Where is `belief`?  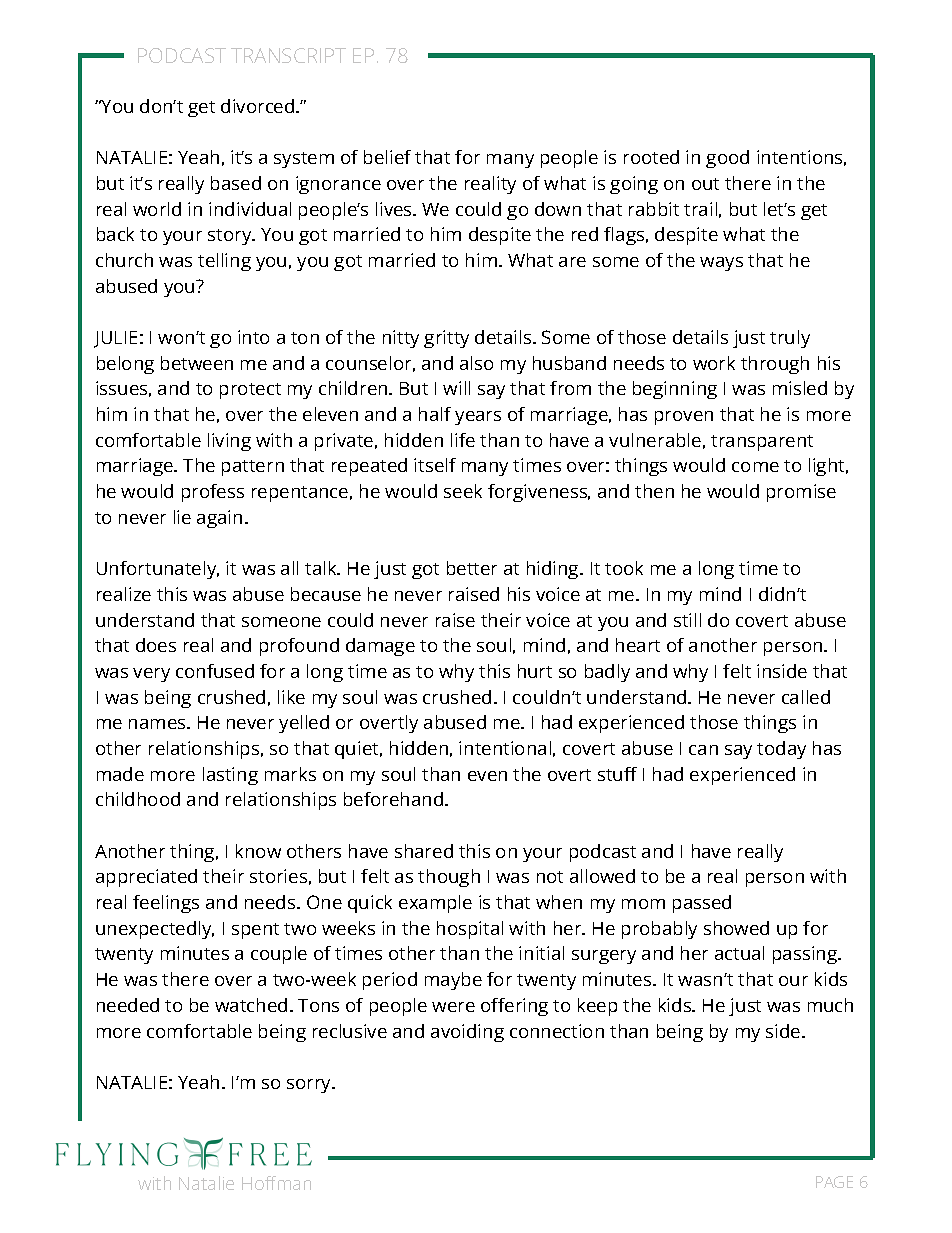
belief is located at coordinates (387, 157).
